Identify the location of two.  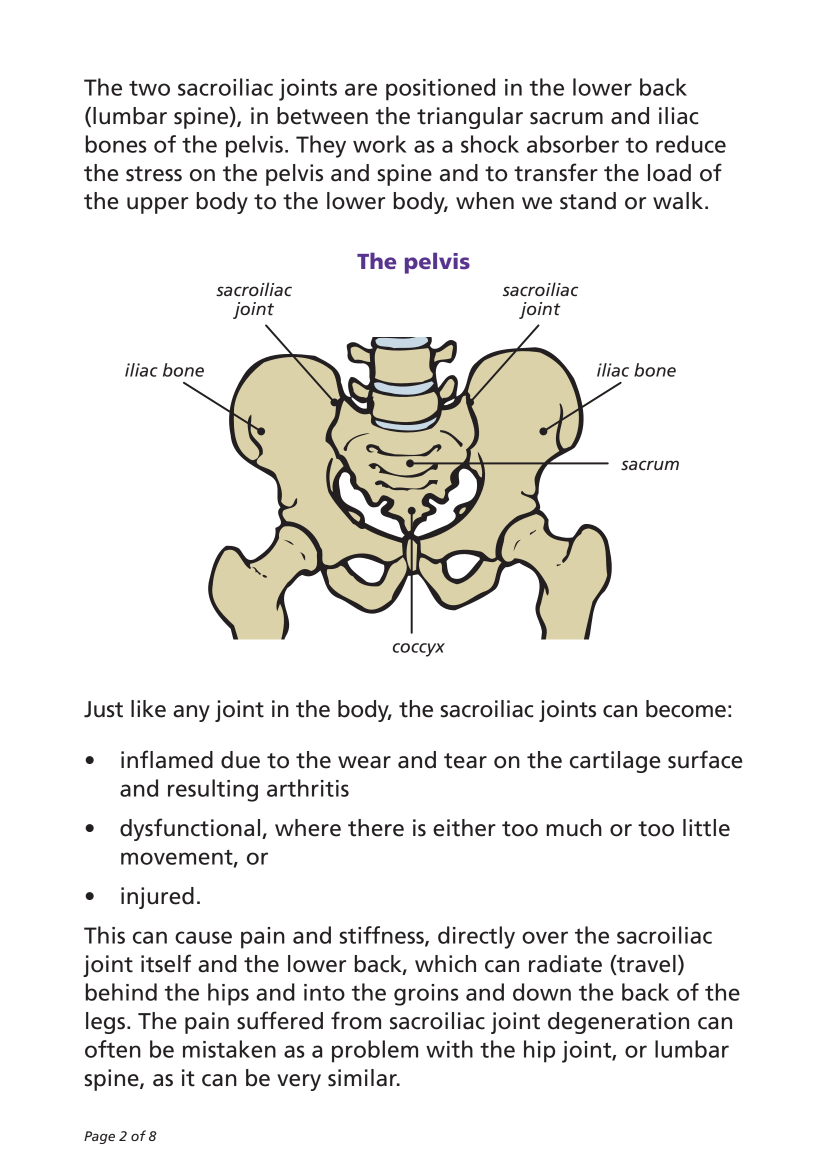
(149, 88).
